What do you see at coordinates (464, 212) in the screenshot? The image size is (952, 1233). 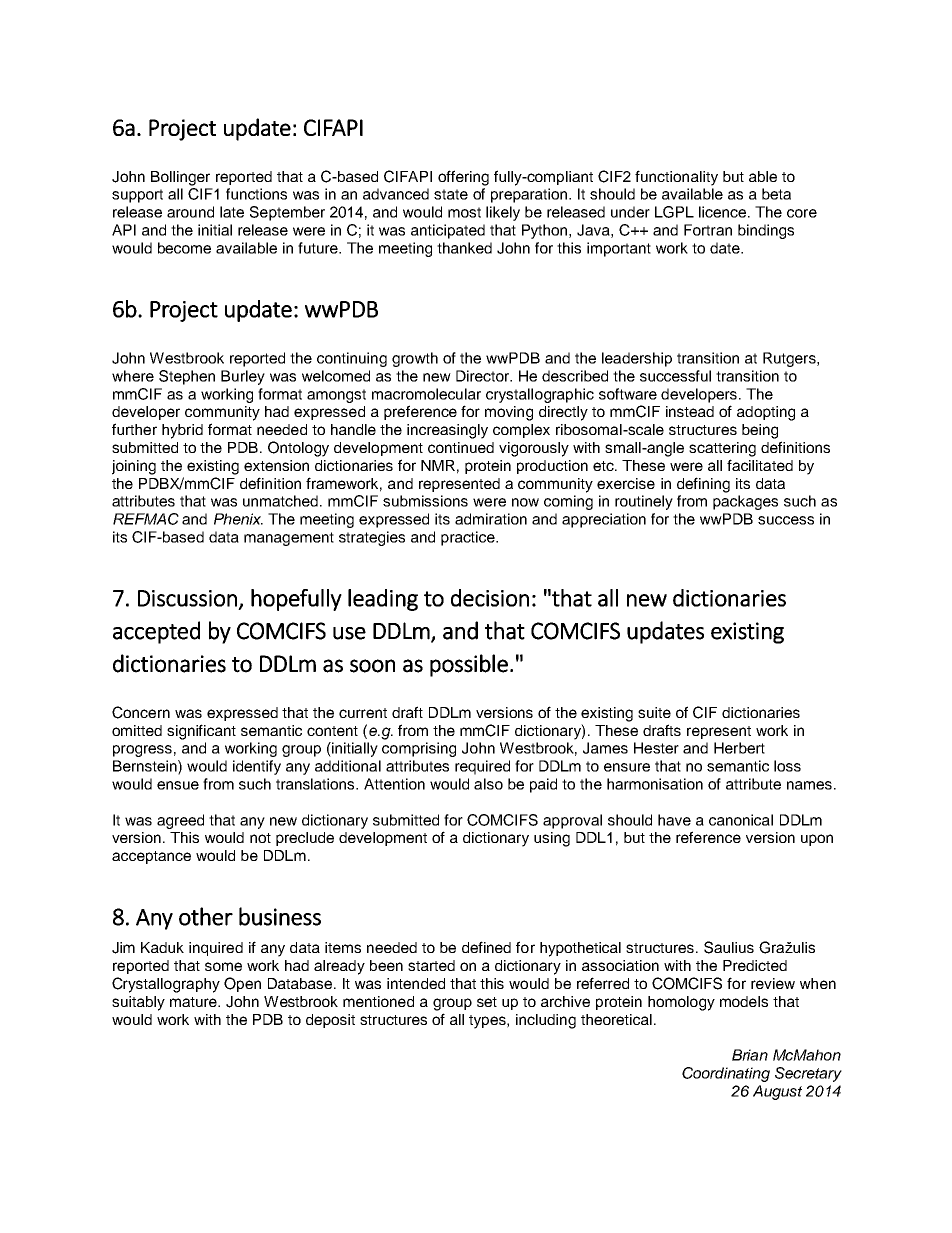 I see `most` at bounding box center [464, 212].
